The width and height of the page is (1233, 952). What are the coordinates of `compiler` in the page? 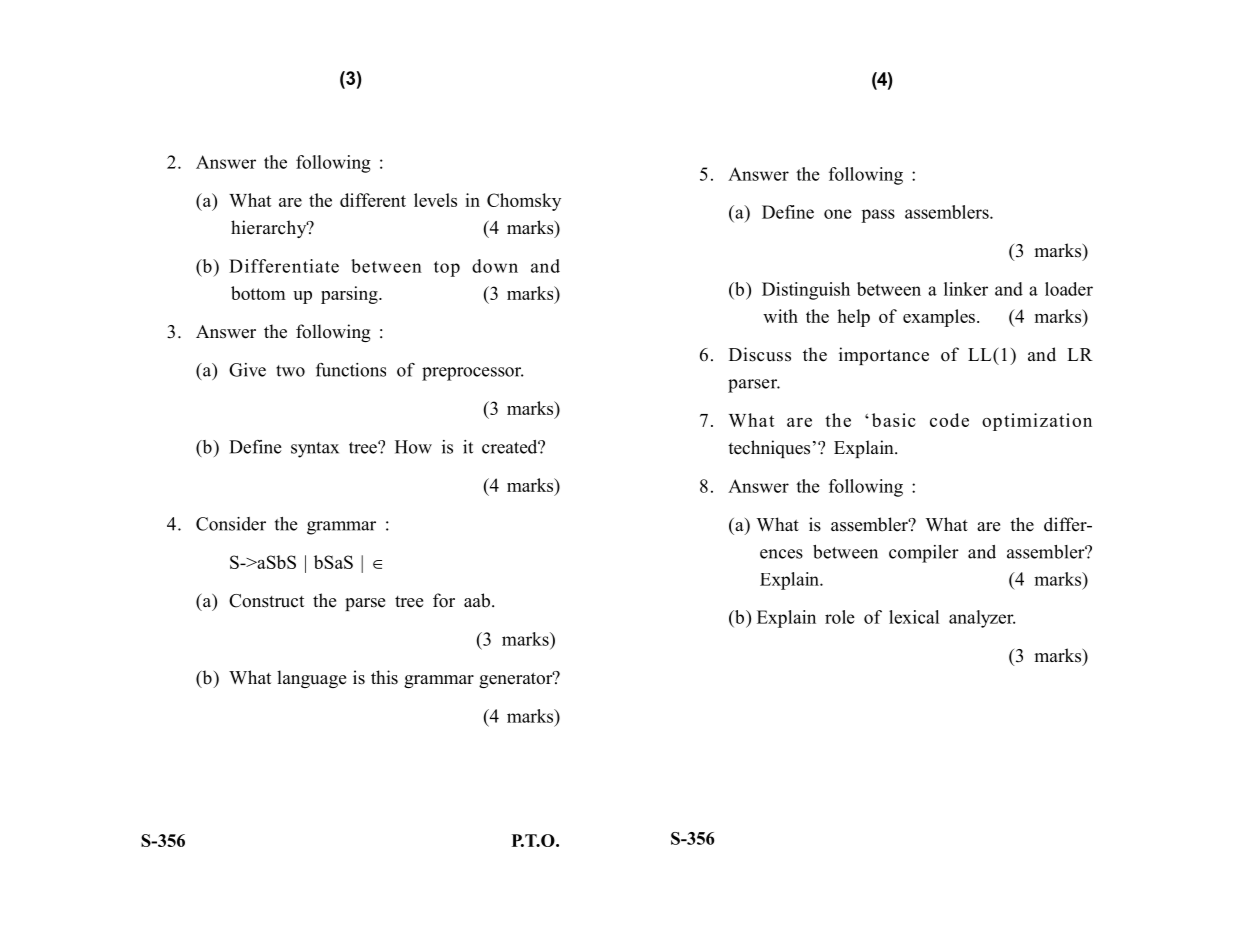 It's located at (924, 554).
